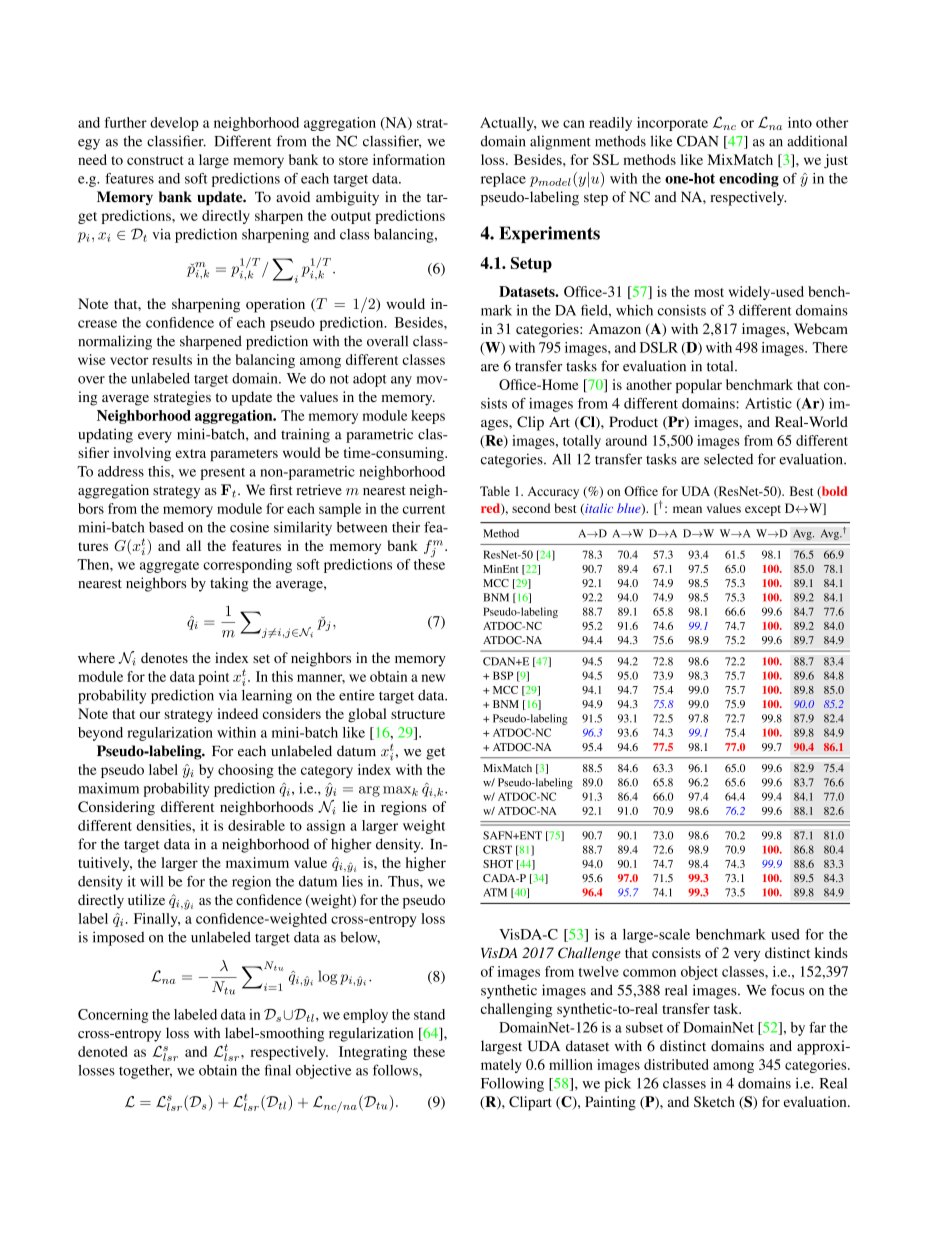 Image resolution: width=952 pixels, height=1233 pixels. I want to click on information, so click(409, 159).
